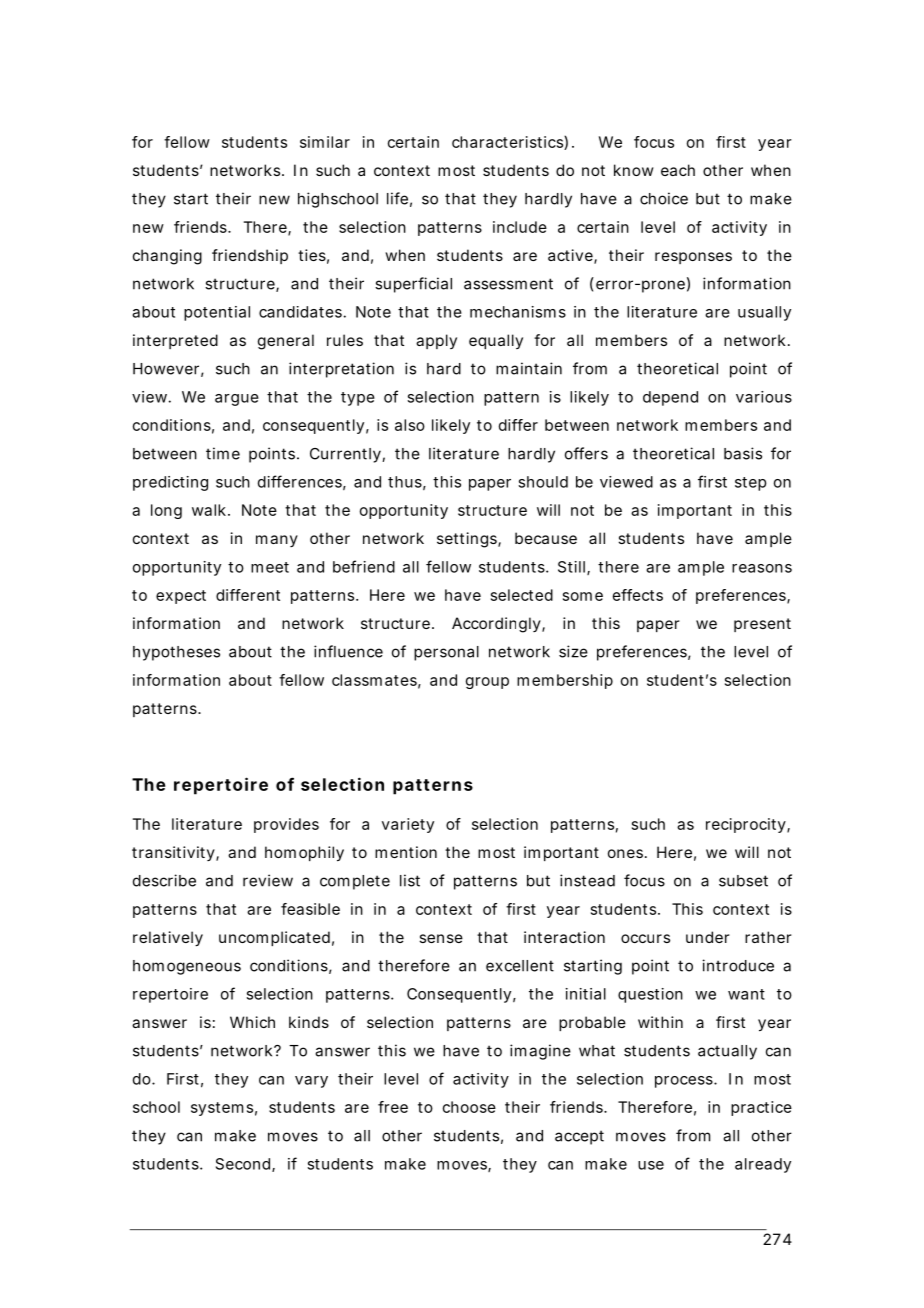  What do you see at coordinates (746, 825) in the screenshot?
I see `reciprocity` at bounding box center [746, 825].
